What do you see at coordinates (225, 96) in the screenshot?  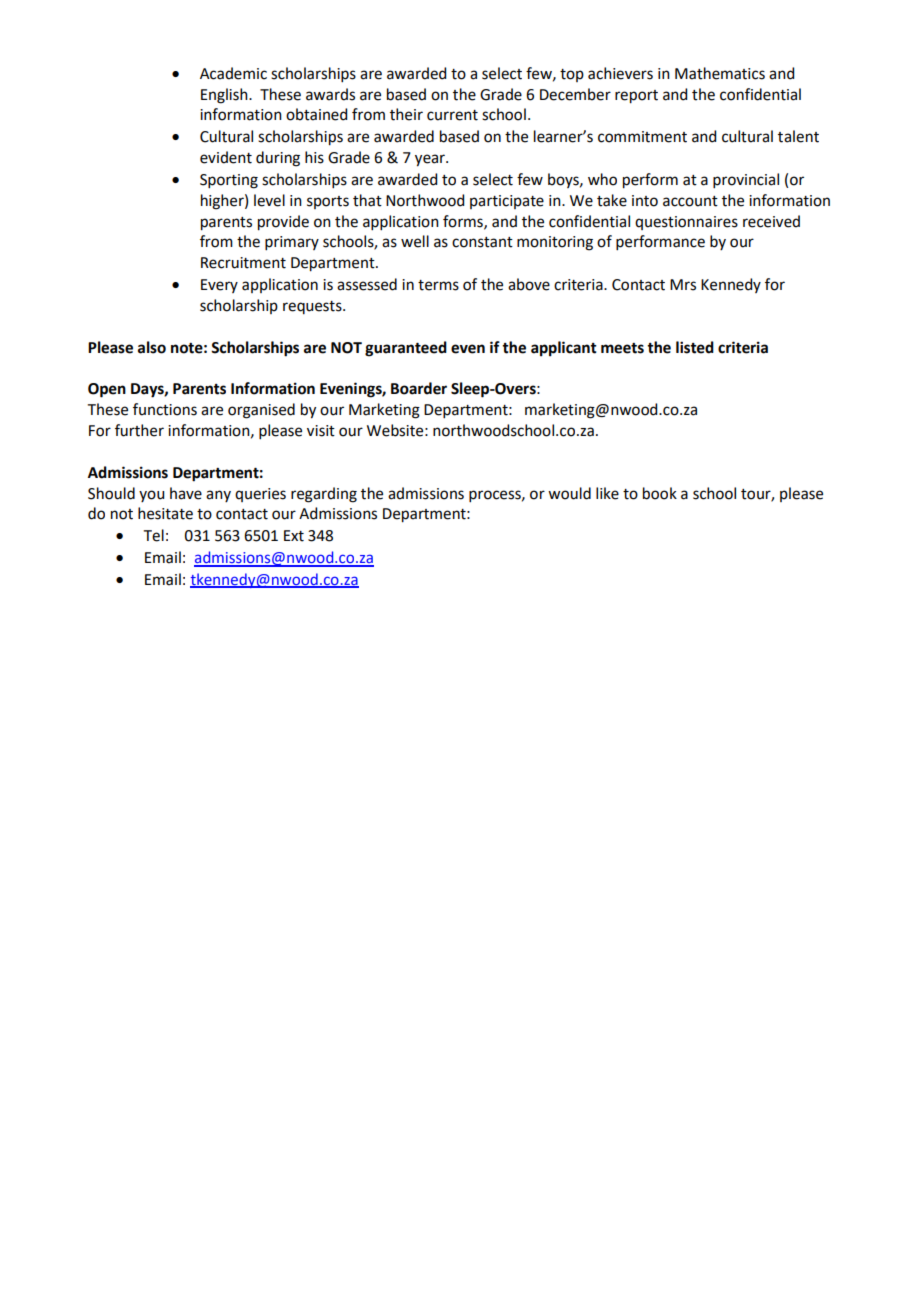 I see `English` at bounding box center [225, 96].
